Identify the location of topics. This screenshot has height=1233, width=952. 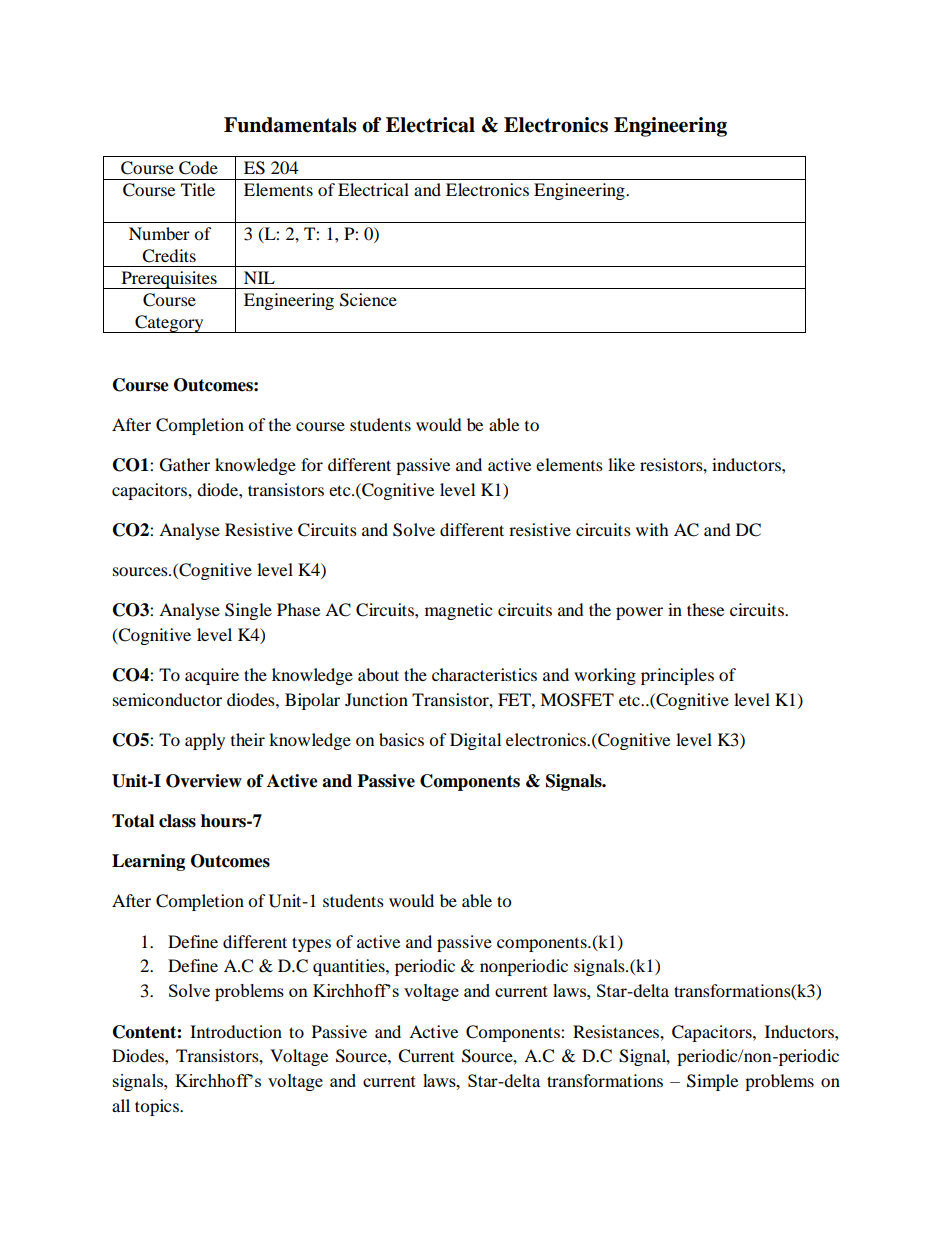
(158, 1107).
